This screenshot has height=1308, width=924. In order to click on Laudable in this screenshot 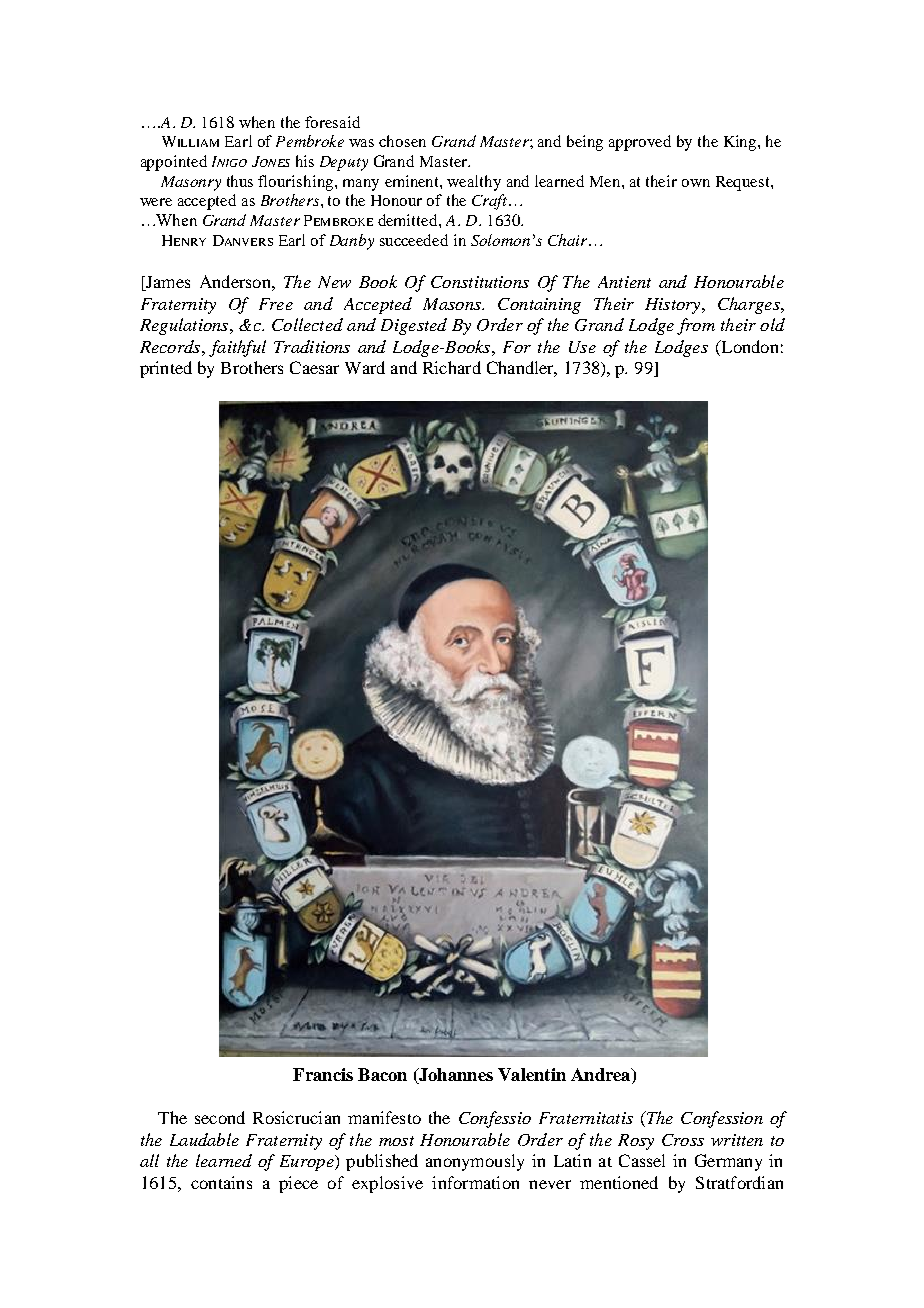, I will do `click(204, 1139)`.
